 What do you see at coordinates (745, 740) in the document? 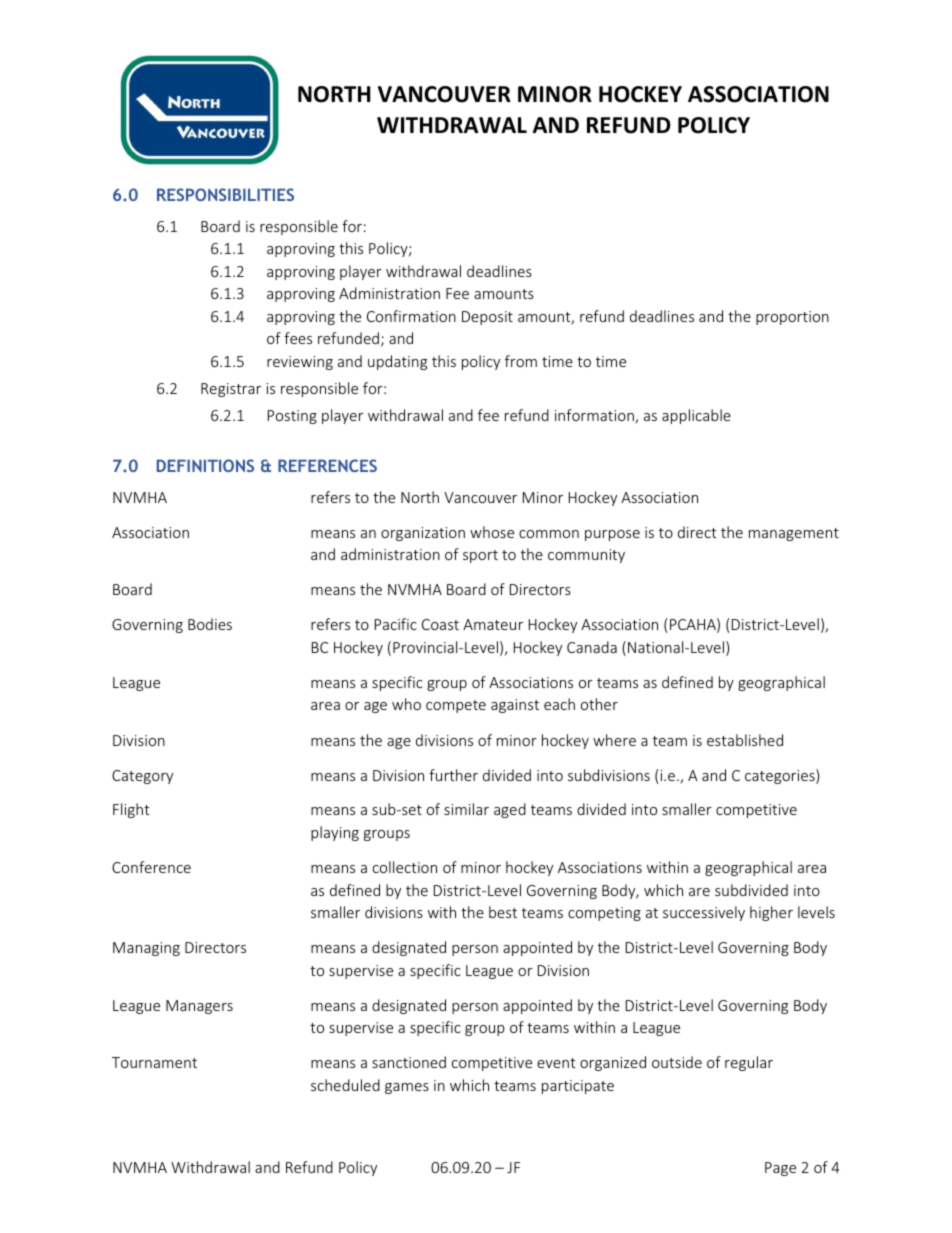
I see `established` at bounding box center [745, 740].
